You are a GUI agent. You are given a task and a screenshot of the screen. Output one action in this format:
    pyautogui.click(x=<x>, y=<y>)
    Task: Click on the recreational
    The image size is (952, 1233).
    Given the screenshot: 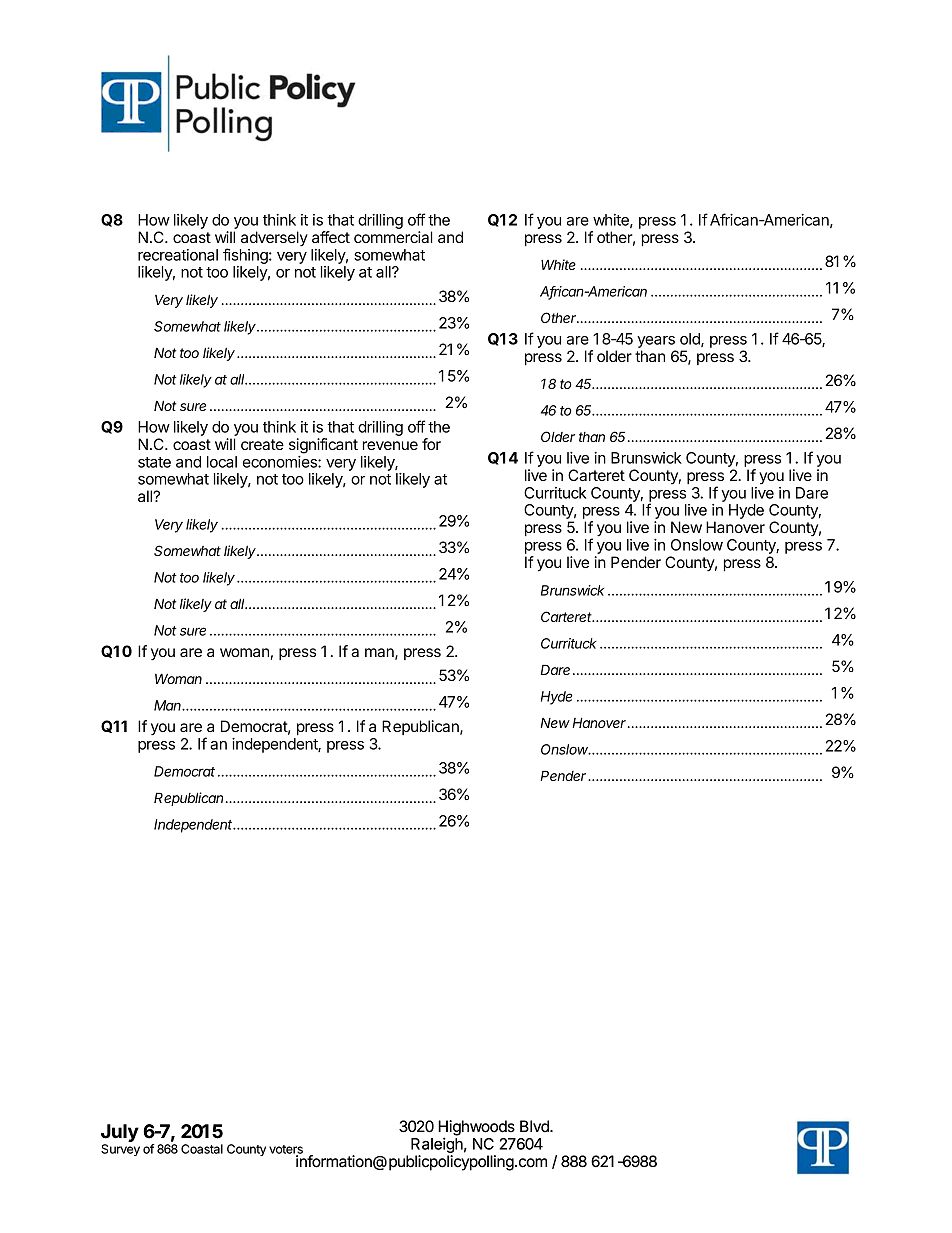 What is the action you would take?
    pyautogui.click(x=178, y=255)
